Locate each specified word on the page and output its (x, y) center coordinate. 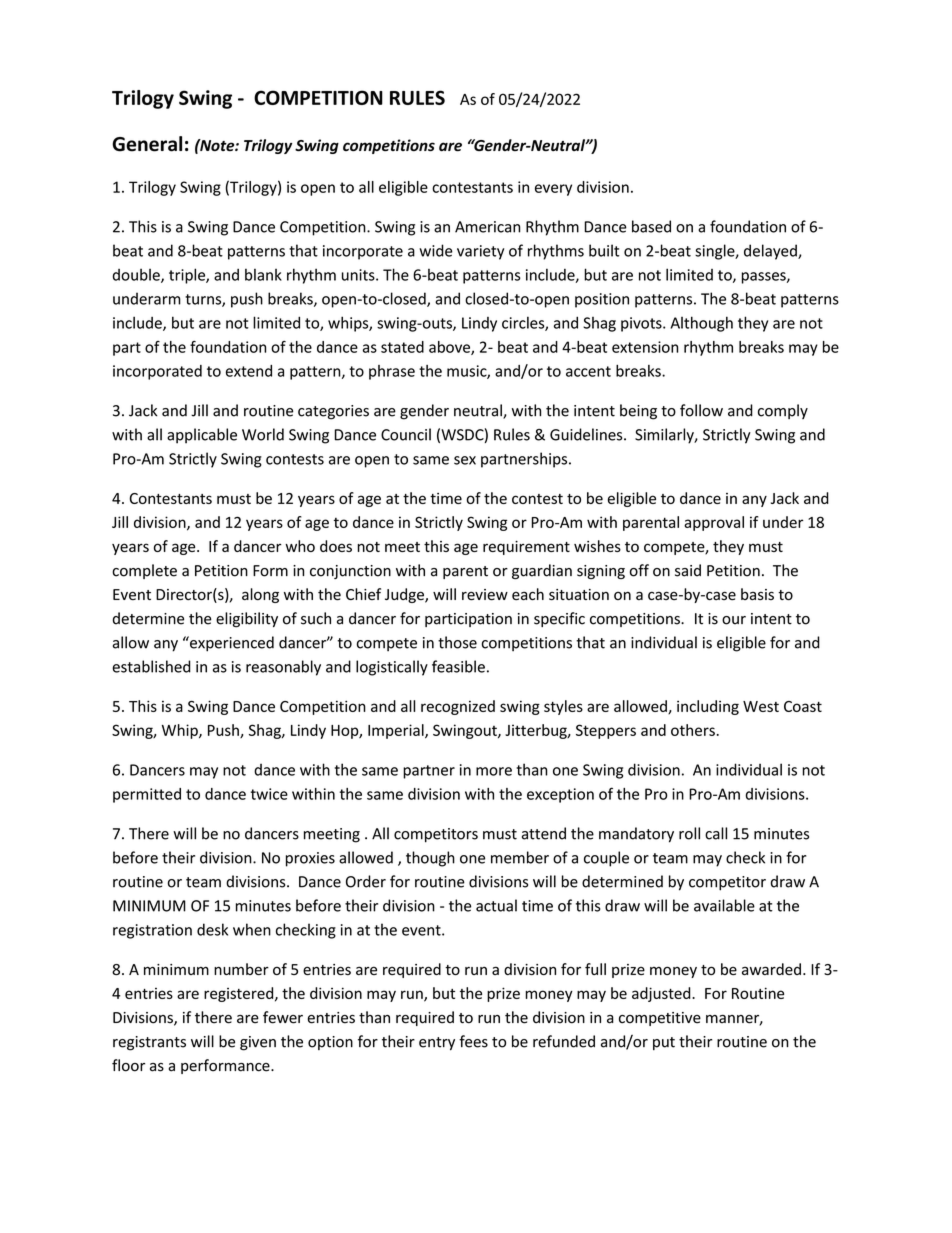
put (664, 1043)
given (258, 1043)
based (651, 226)
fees (473, 1041)
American (487, 227)
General (147, 144)
